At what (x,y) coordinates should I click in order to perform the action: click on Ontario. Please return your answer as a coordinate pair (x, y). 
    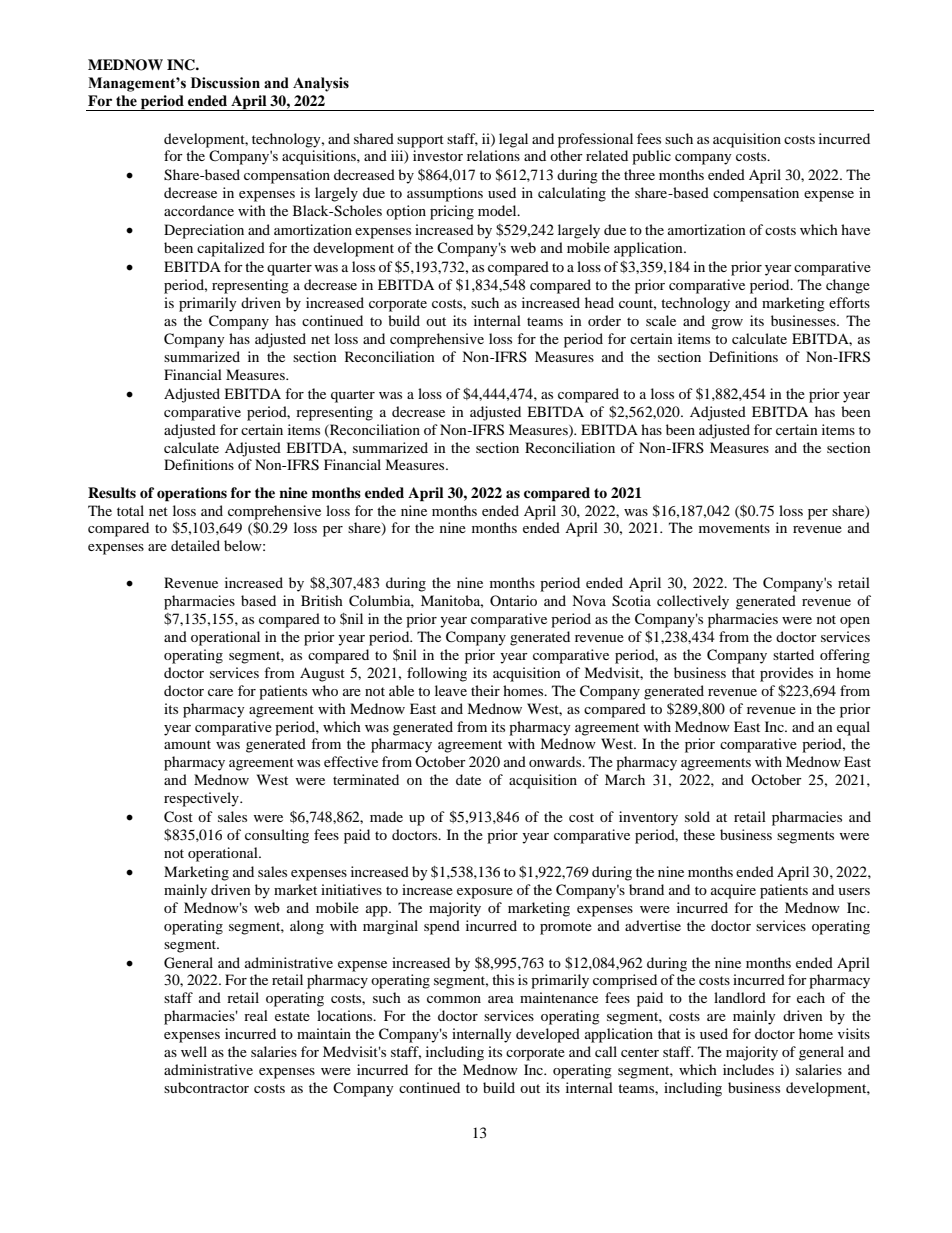
    Looking at the image, I should click on (513, 600).
